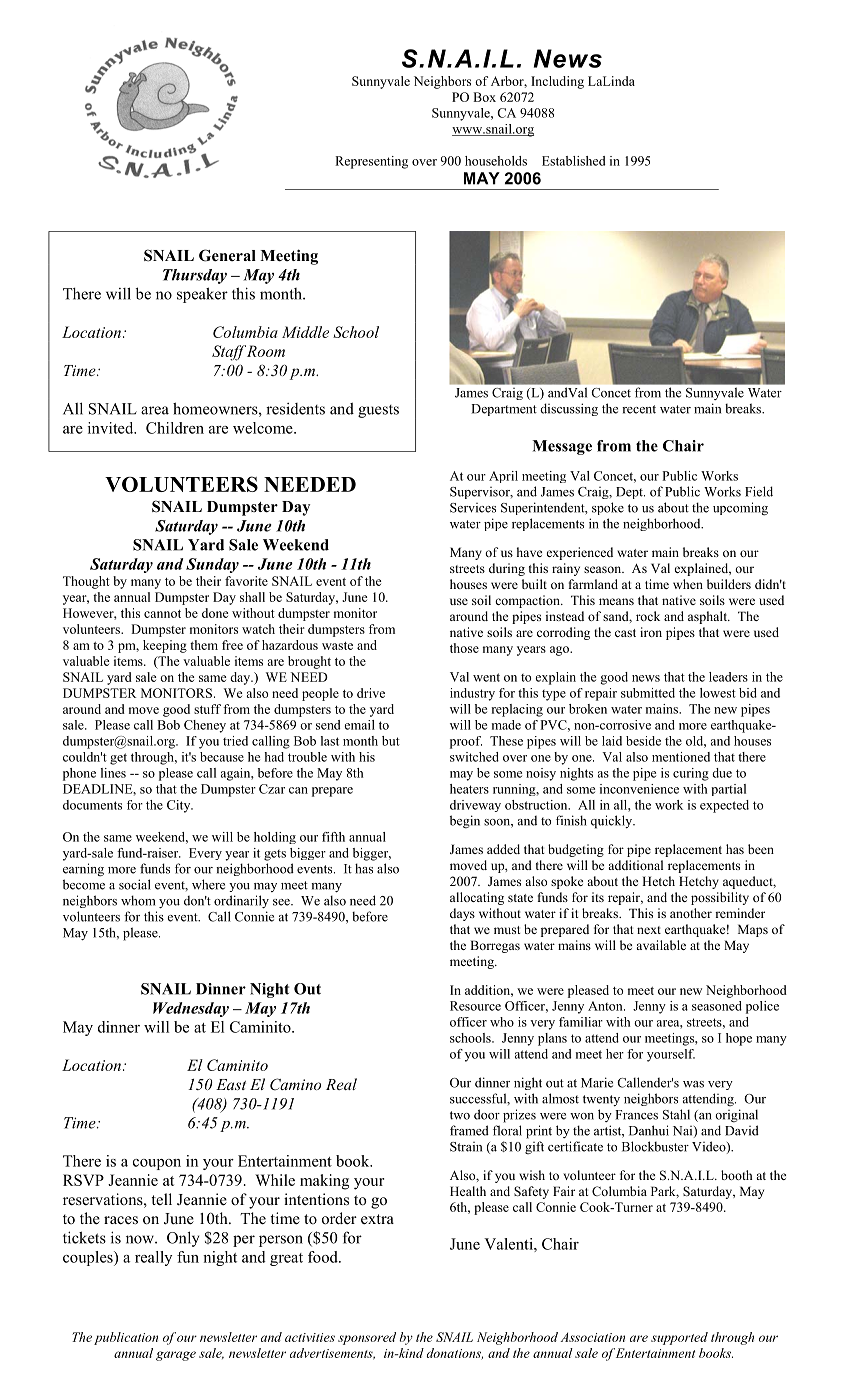 This image has height=1400, width=849. What do you see at coordinates (475, 1006) in the image?
I see `Resource` at bounding box center [475, 1006].
